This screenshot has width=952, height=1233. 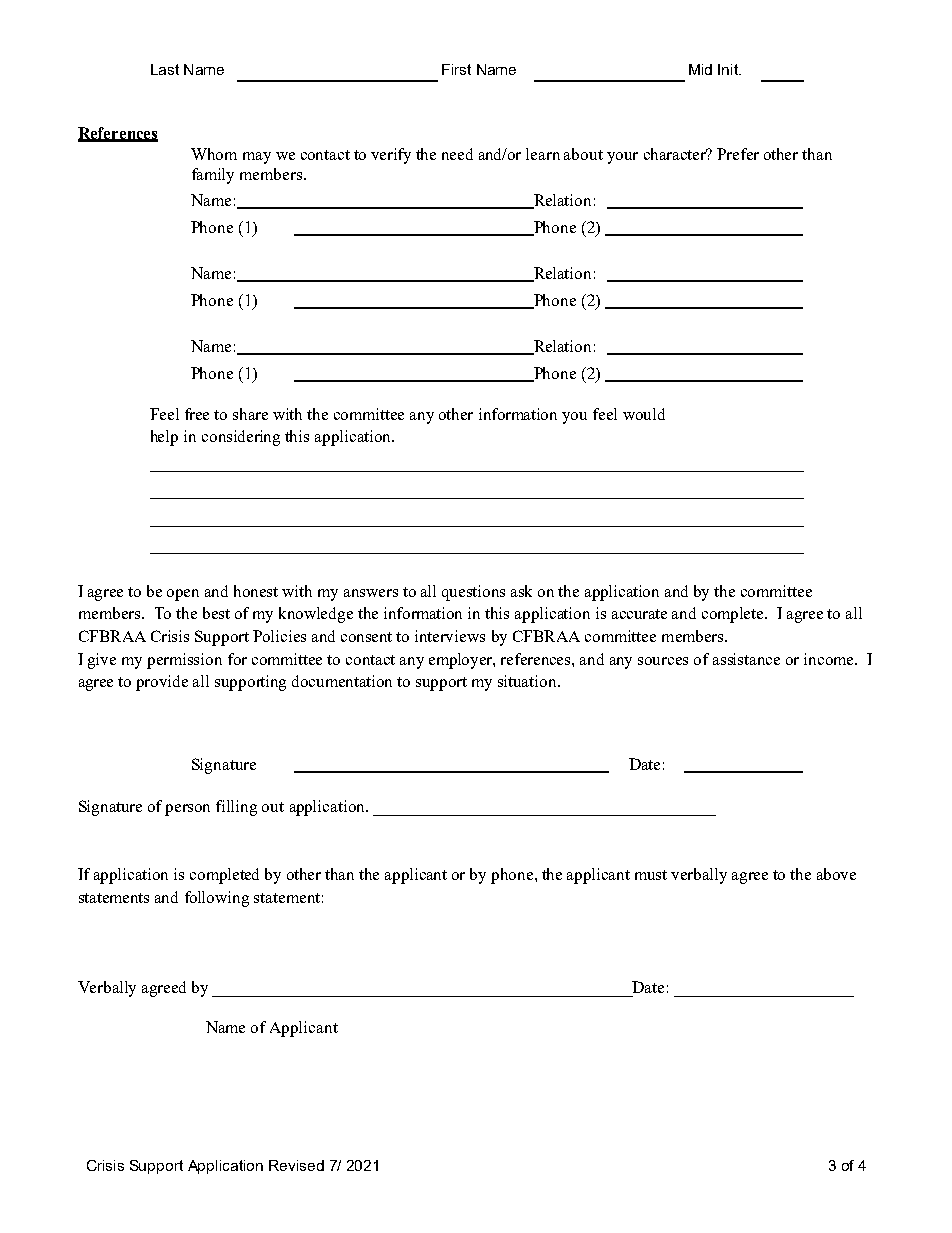 I want to click on help, so click(x=164, y=438).
